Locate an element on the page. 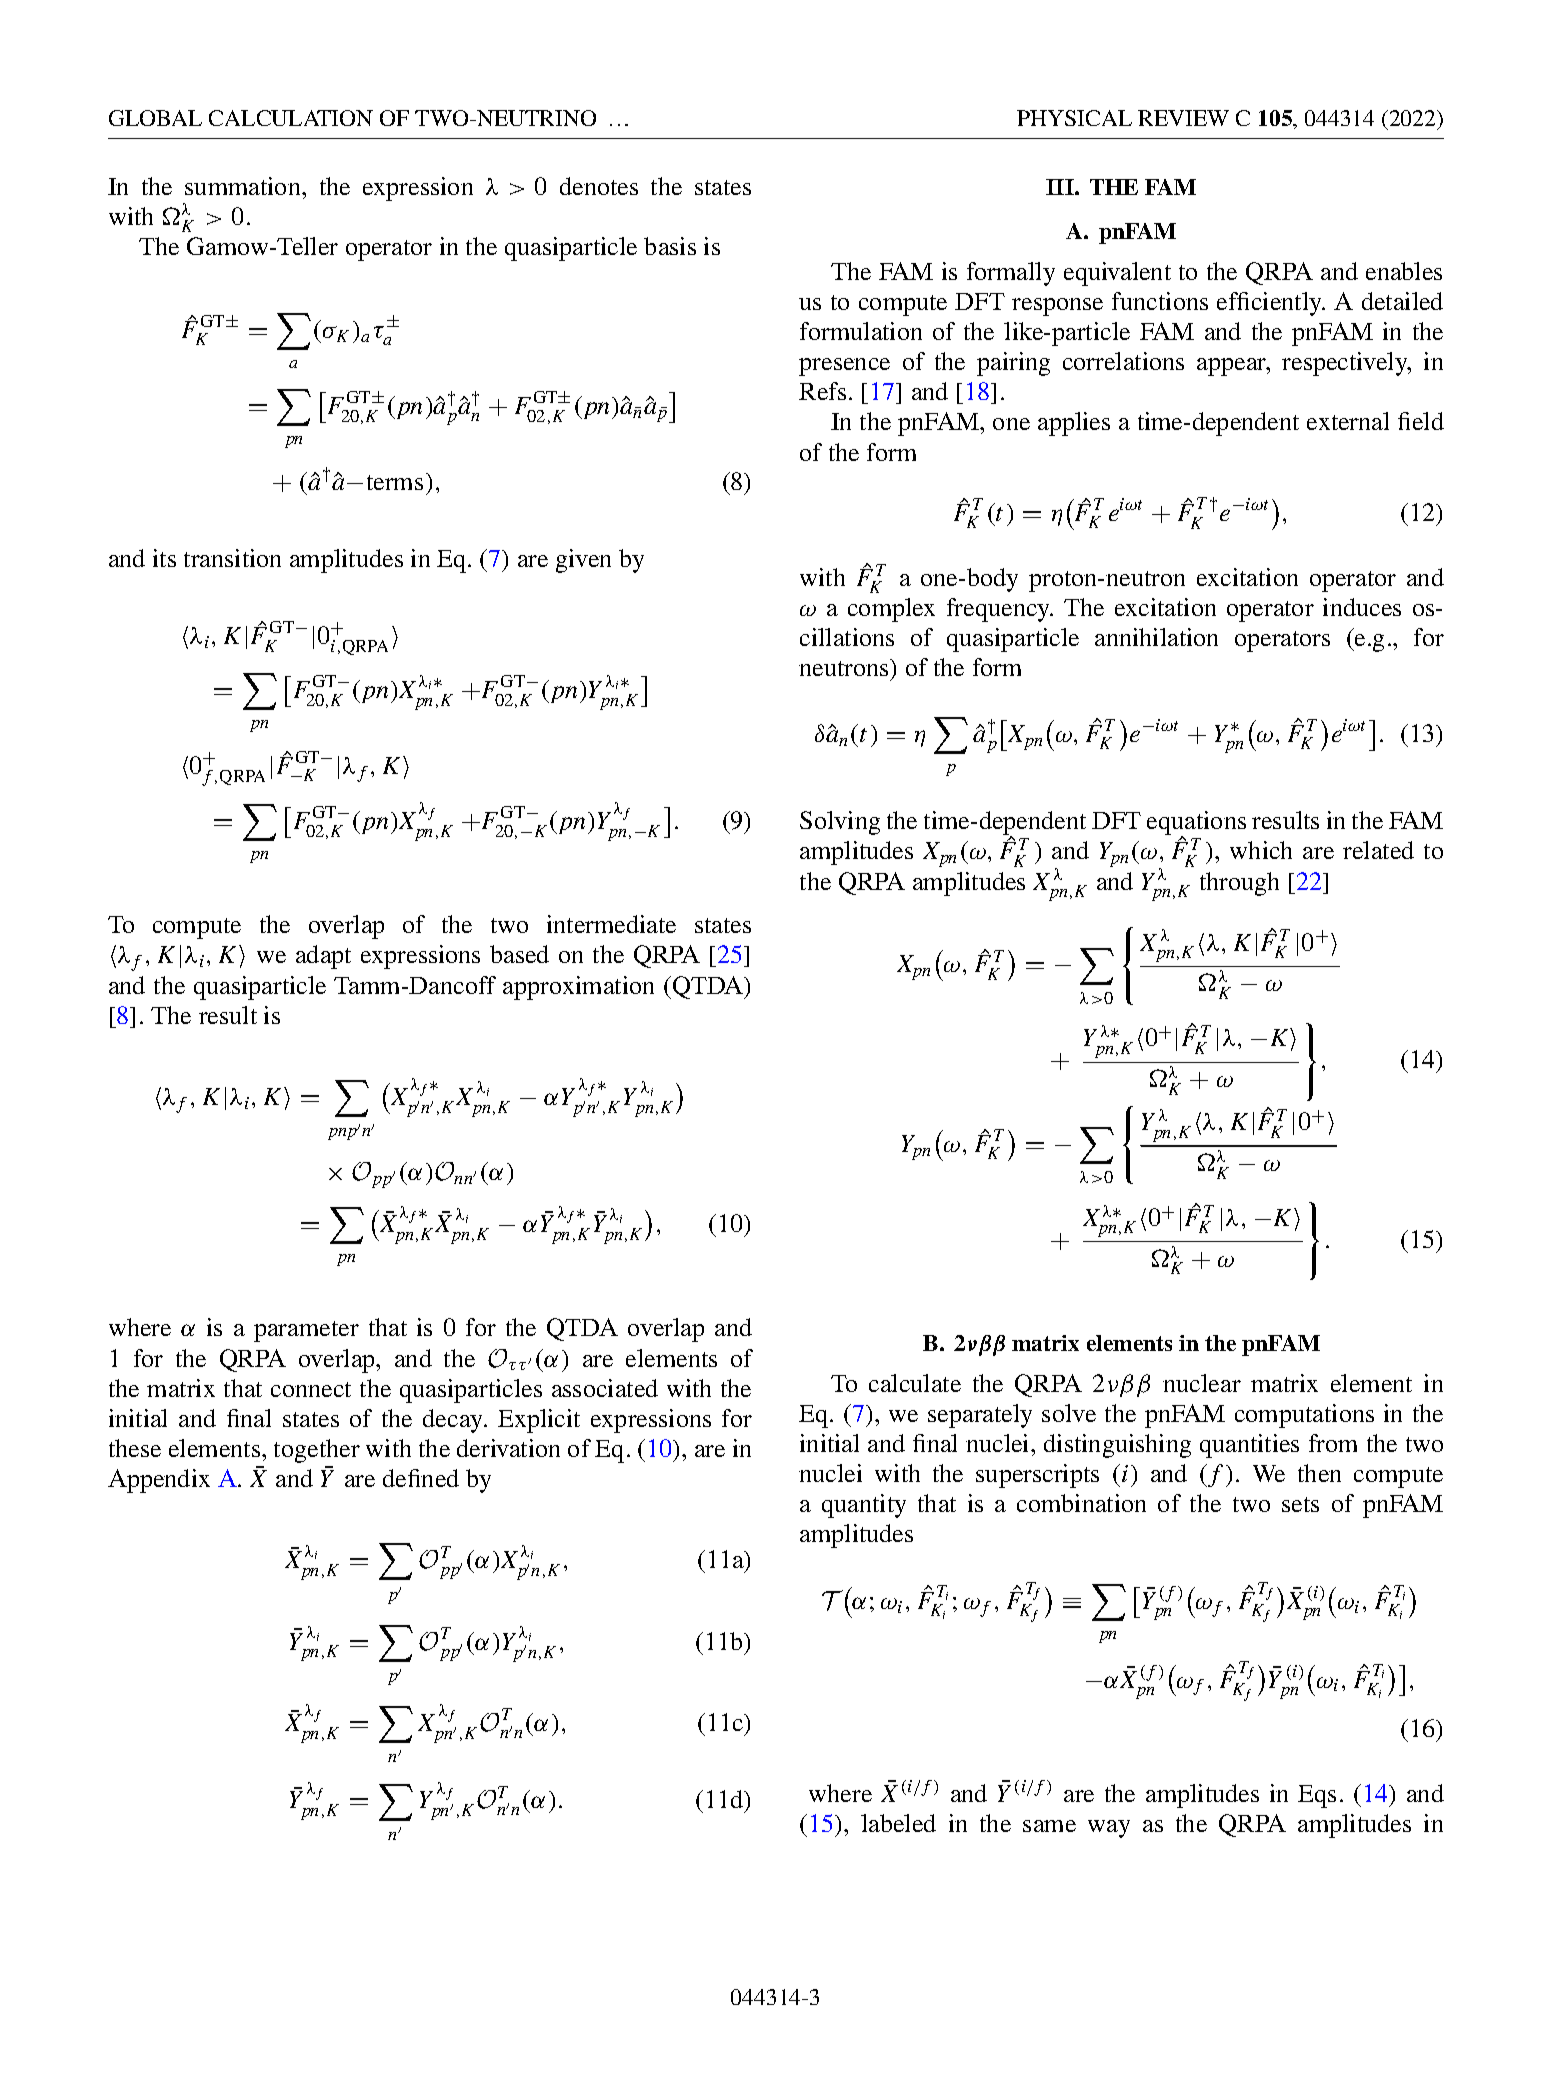 This image has width=1550, height=2083. basis is located at coordinates (670, 246).
